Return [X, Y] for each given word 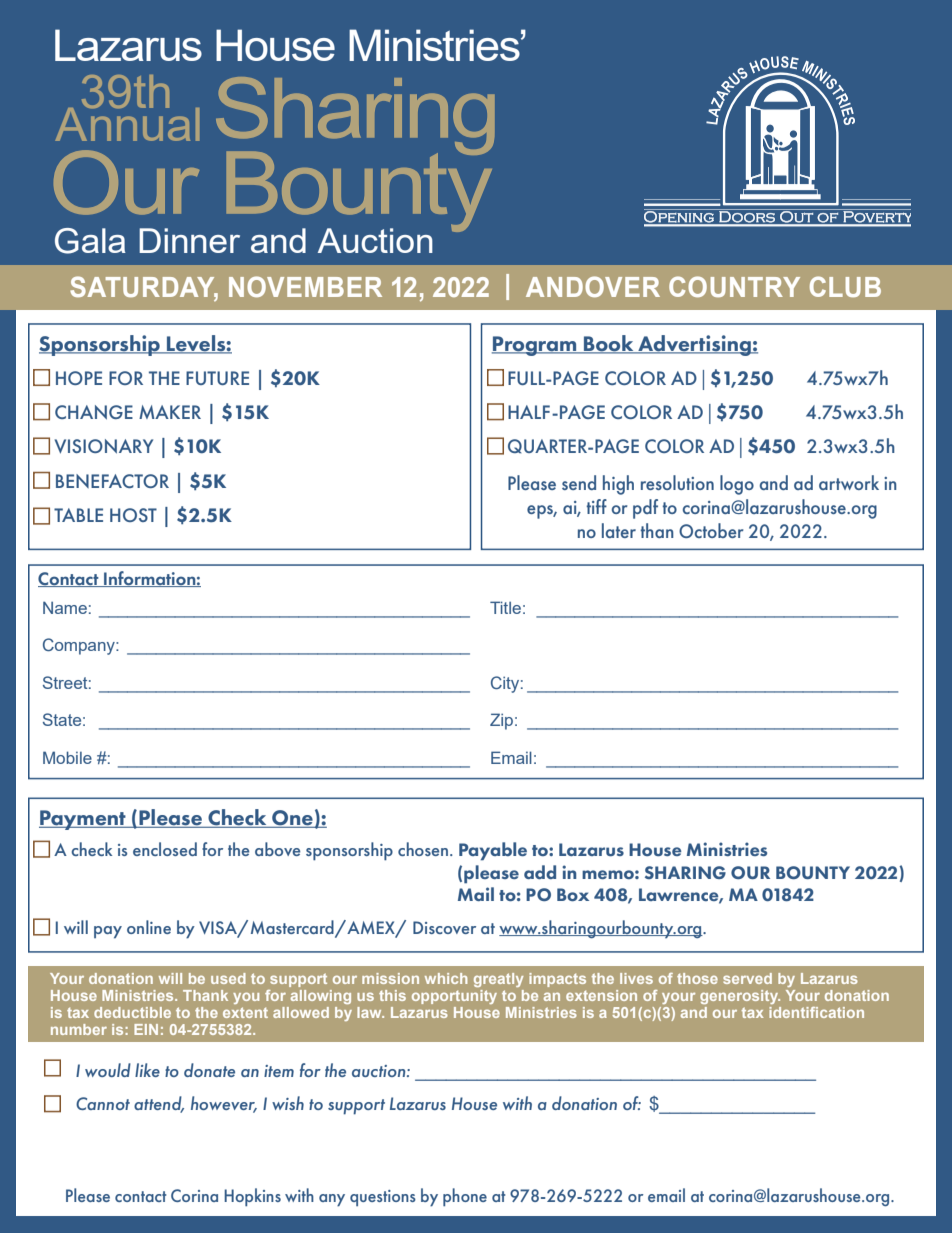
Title [505, 607]
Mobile [67, 757]
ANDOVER [593, 286]
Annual [127, 123]
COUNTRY [734, 286]
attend [159, 1104]
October [711, 530]
